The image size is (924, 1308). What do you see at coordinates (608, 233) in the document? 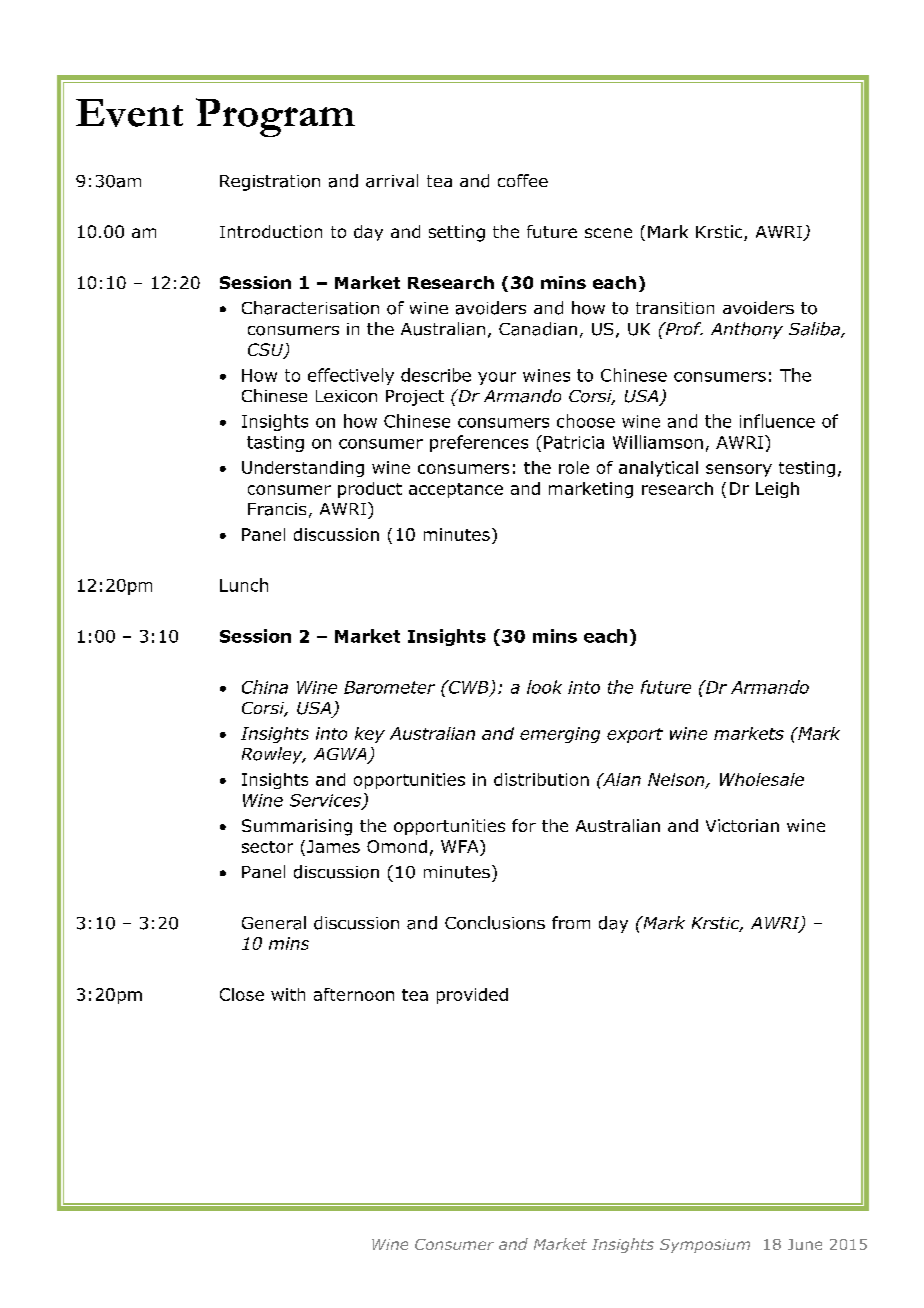
I see `scene` at bounding box center [608, 233].
